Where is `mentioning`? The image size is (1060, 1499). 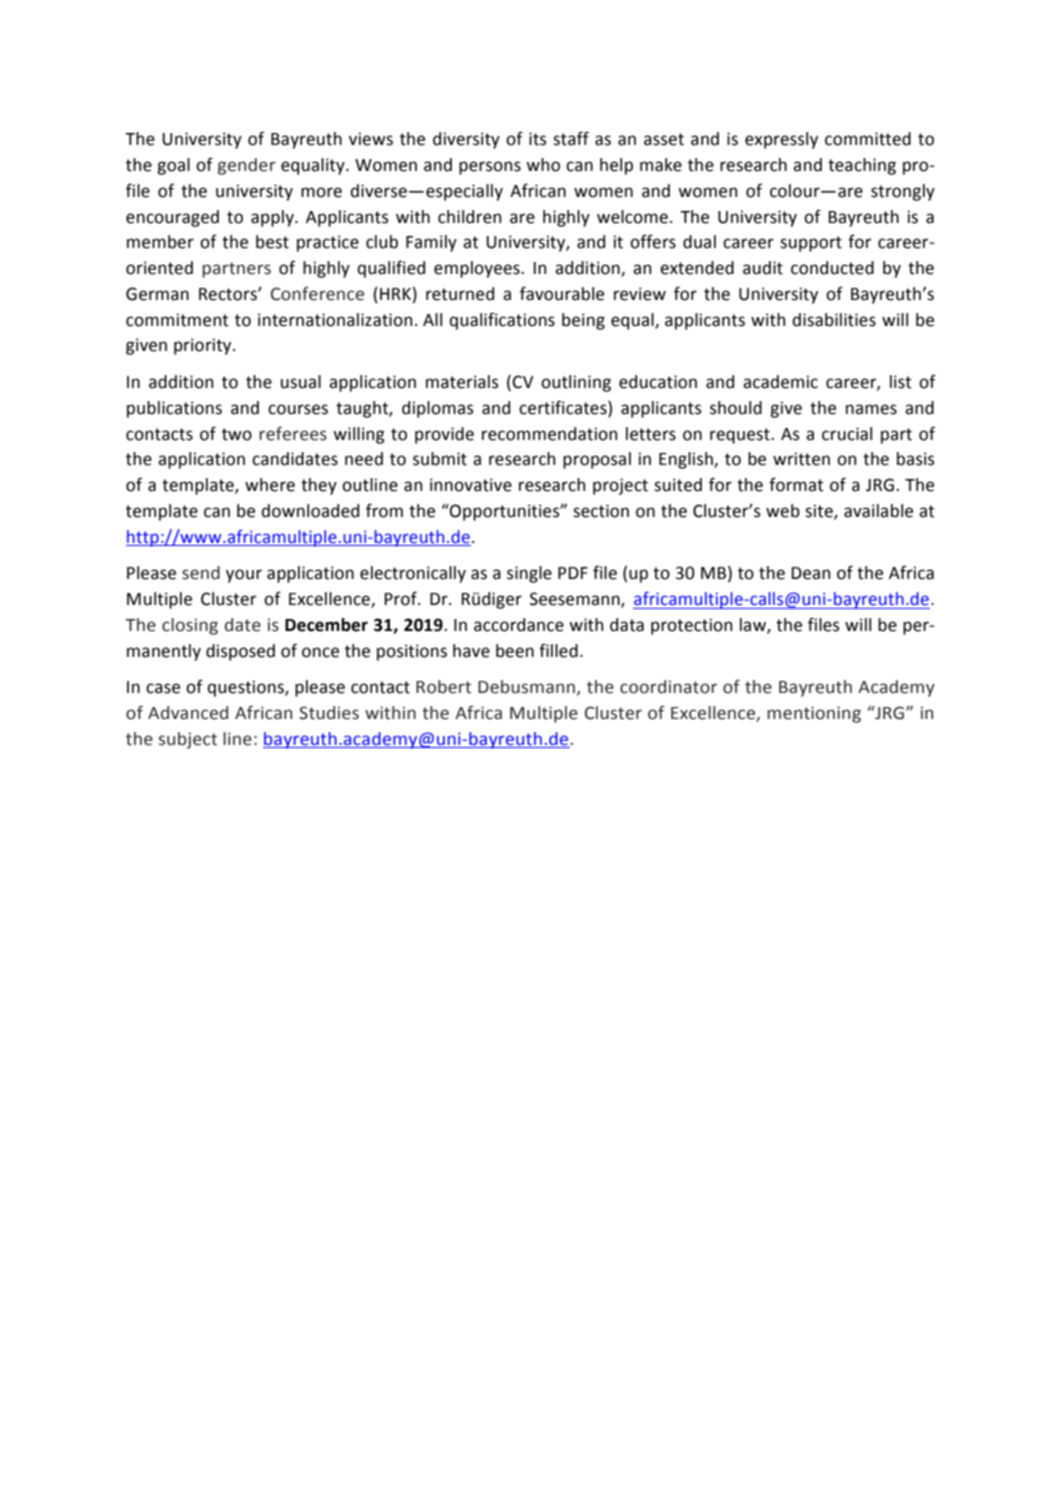
mentioning is located at coordinates (814, 714).
